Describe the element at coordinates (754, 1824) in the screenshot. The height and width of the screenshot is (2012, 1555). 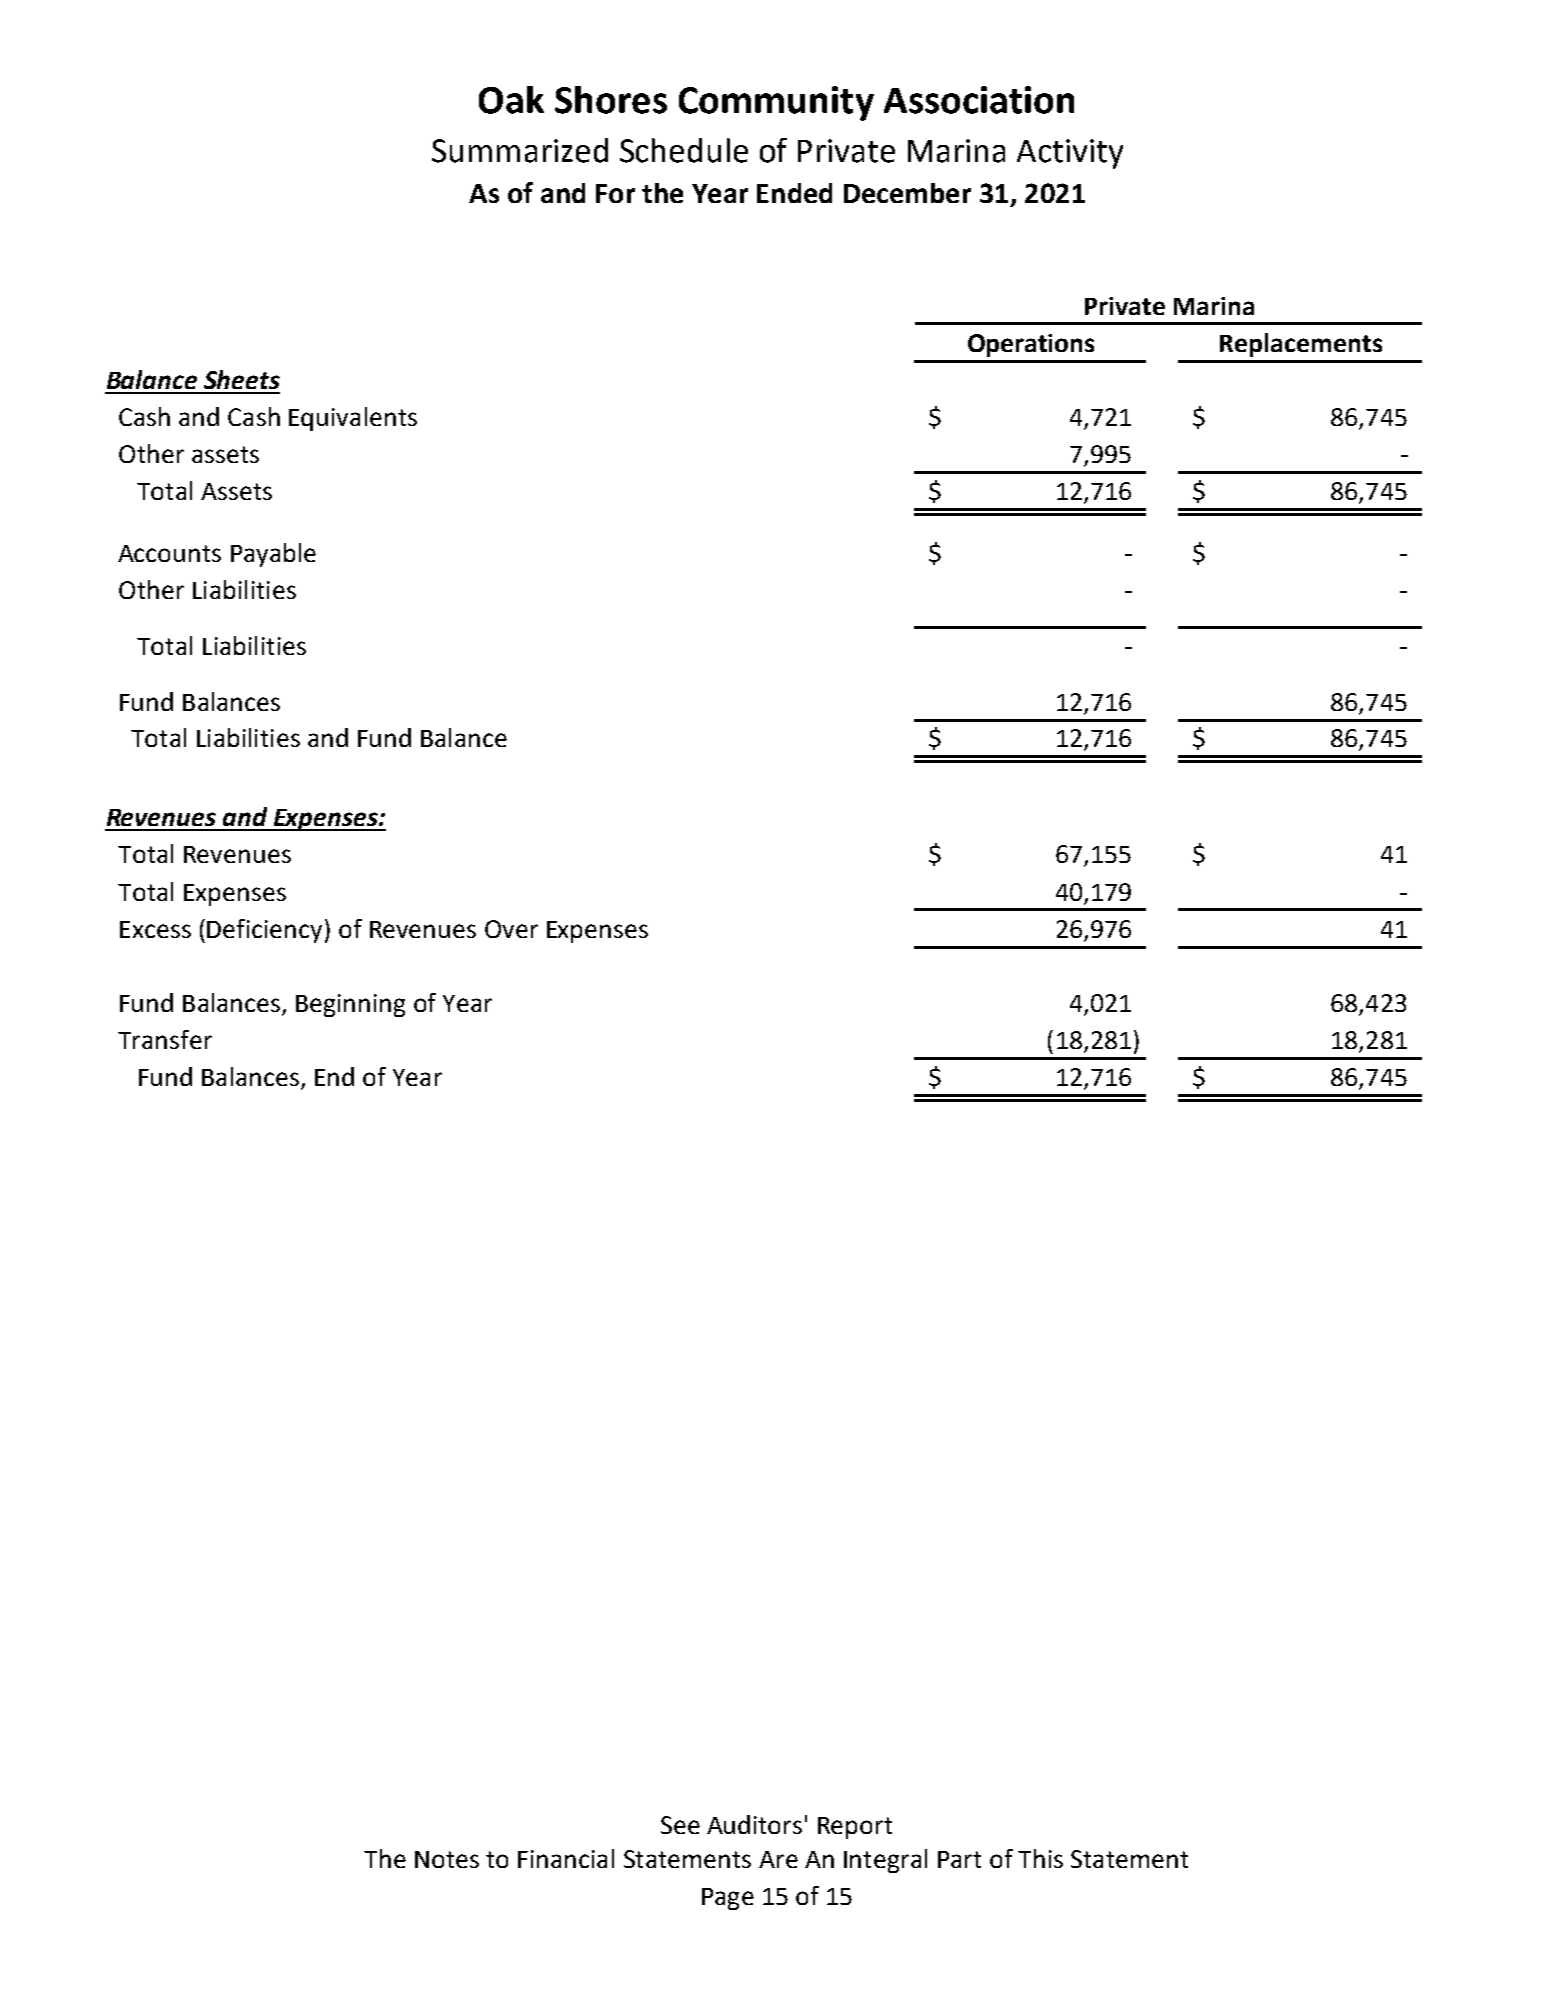
I see `Auditors` at that location.
